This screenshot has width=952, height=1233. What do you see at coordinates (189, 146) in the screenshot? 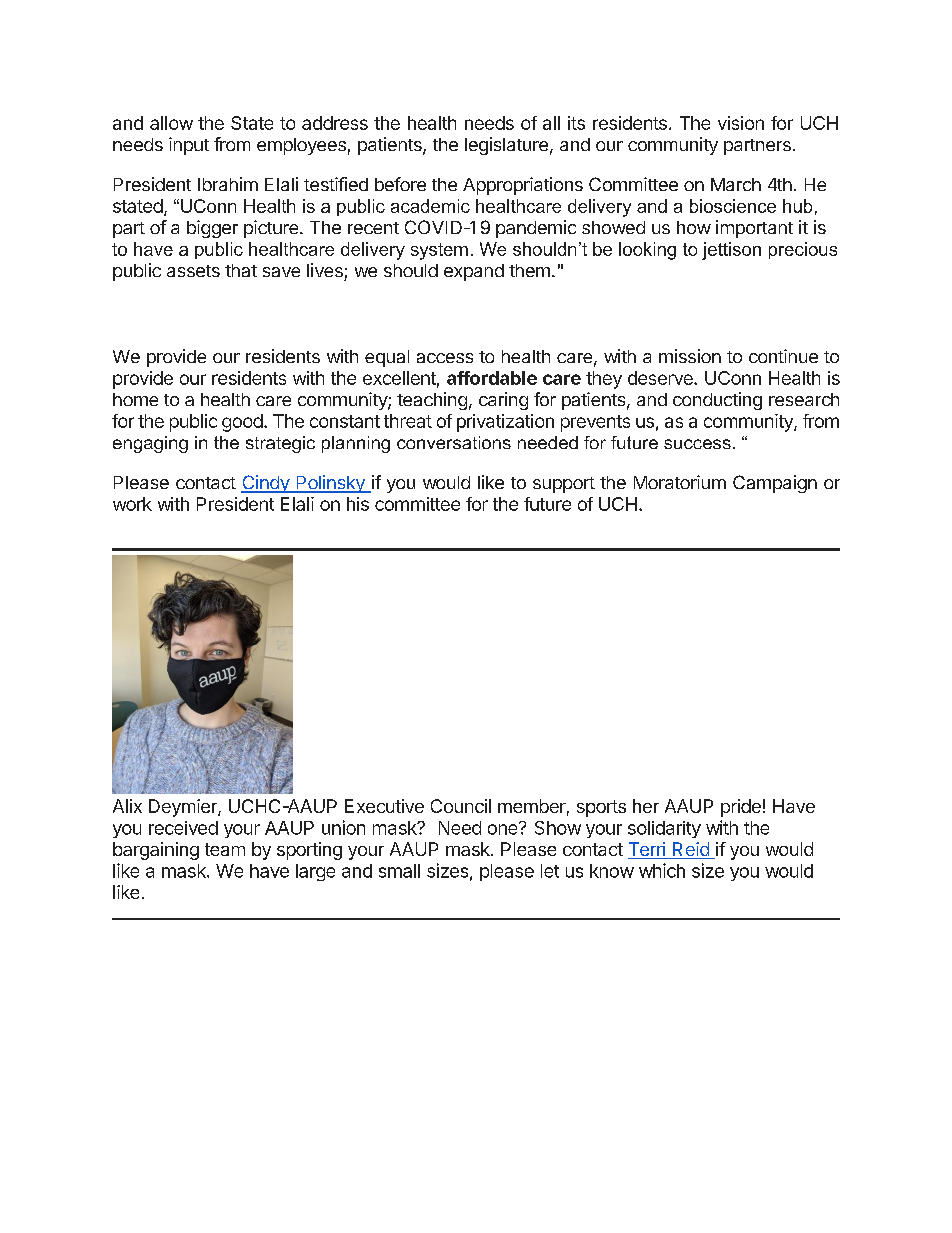
I see `input` at bounding box center [189, 146].
